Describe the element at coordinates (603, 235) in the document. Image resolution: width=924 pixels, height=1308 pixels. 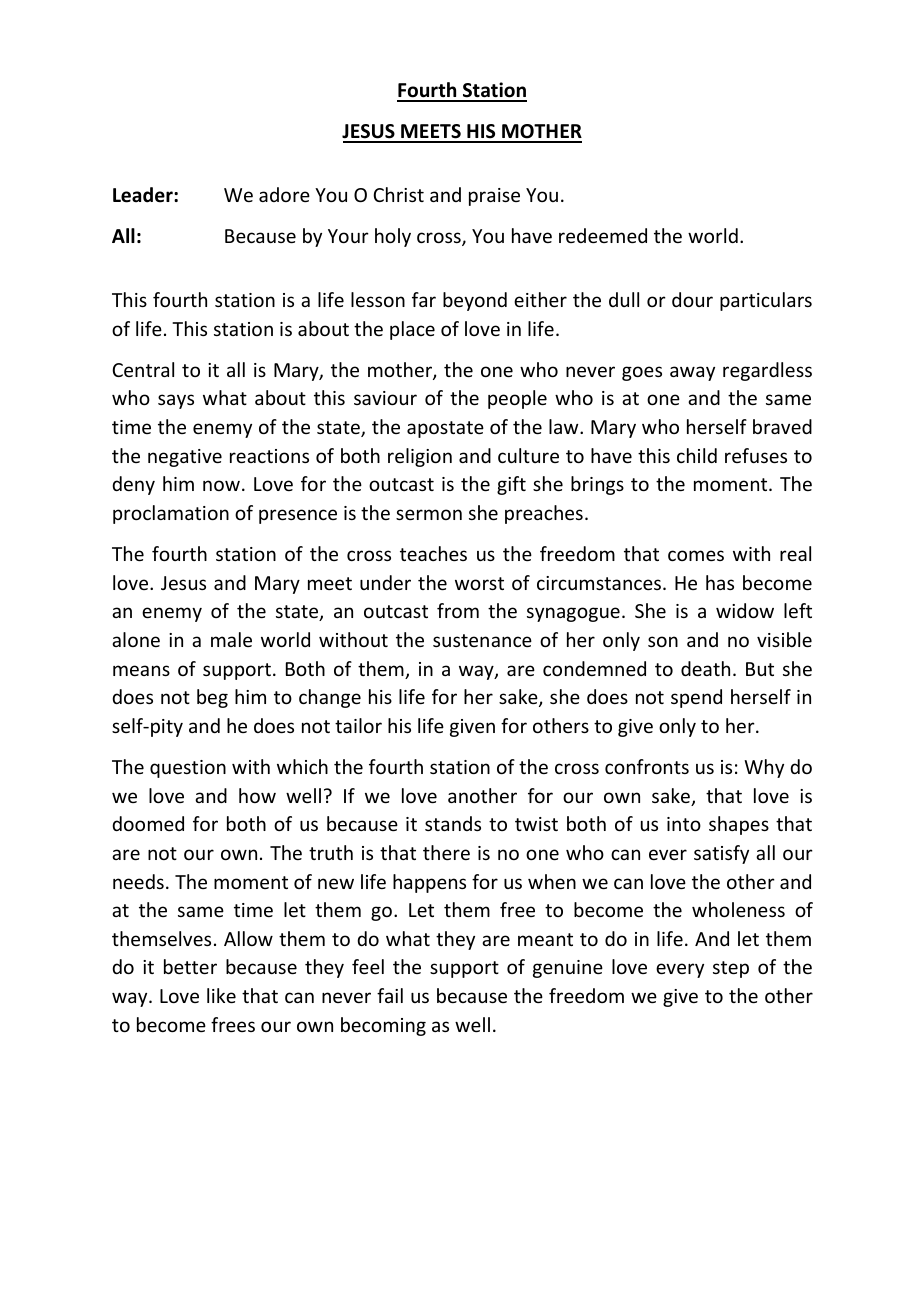
I see `redeemed` at that location.
